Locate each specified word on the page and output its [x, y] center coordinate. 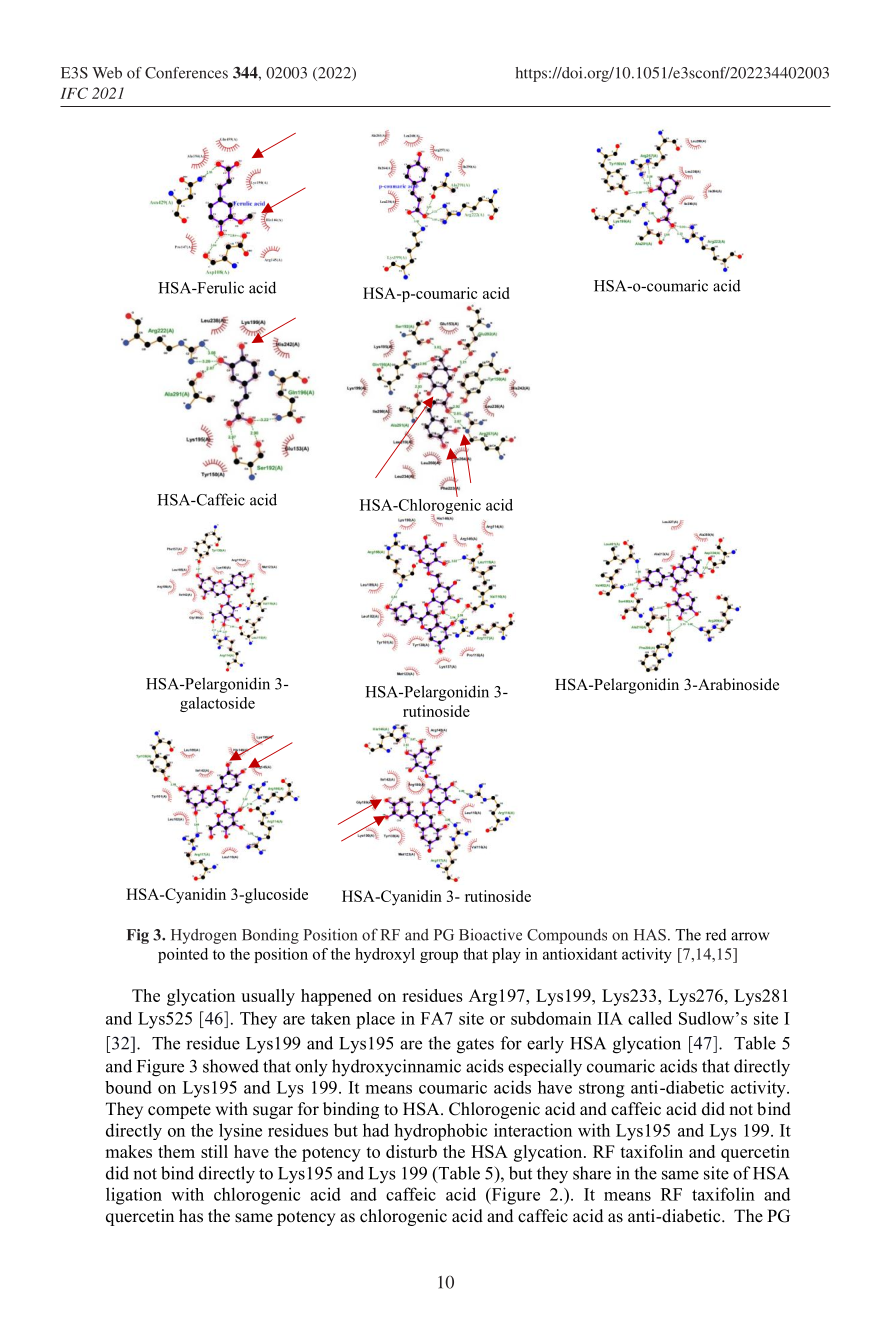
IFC [74, 93]
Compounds [567, 936]
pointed [183, 955]
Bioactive [490, 934]
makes [128, 1151]
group [439, 957]
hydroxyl [385, 955]
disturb [411, 1151]
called [650, 1018]
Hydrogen [204, 936]
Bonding [270, 936]
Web [107, 73]
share [592, 1173]
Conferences [186, 73]
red [716, 935]
